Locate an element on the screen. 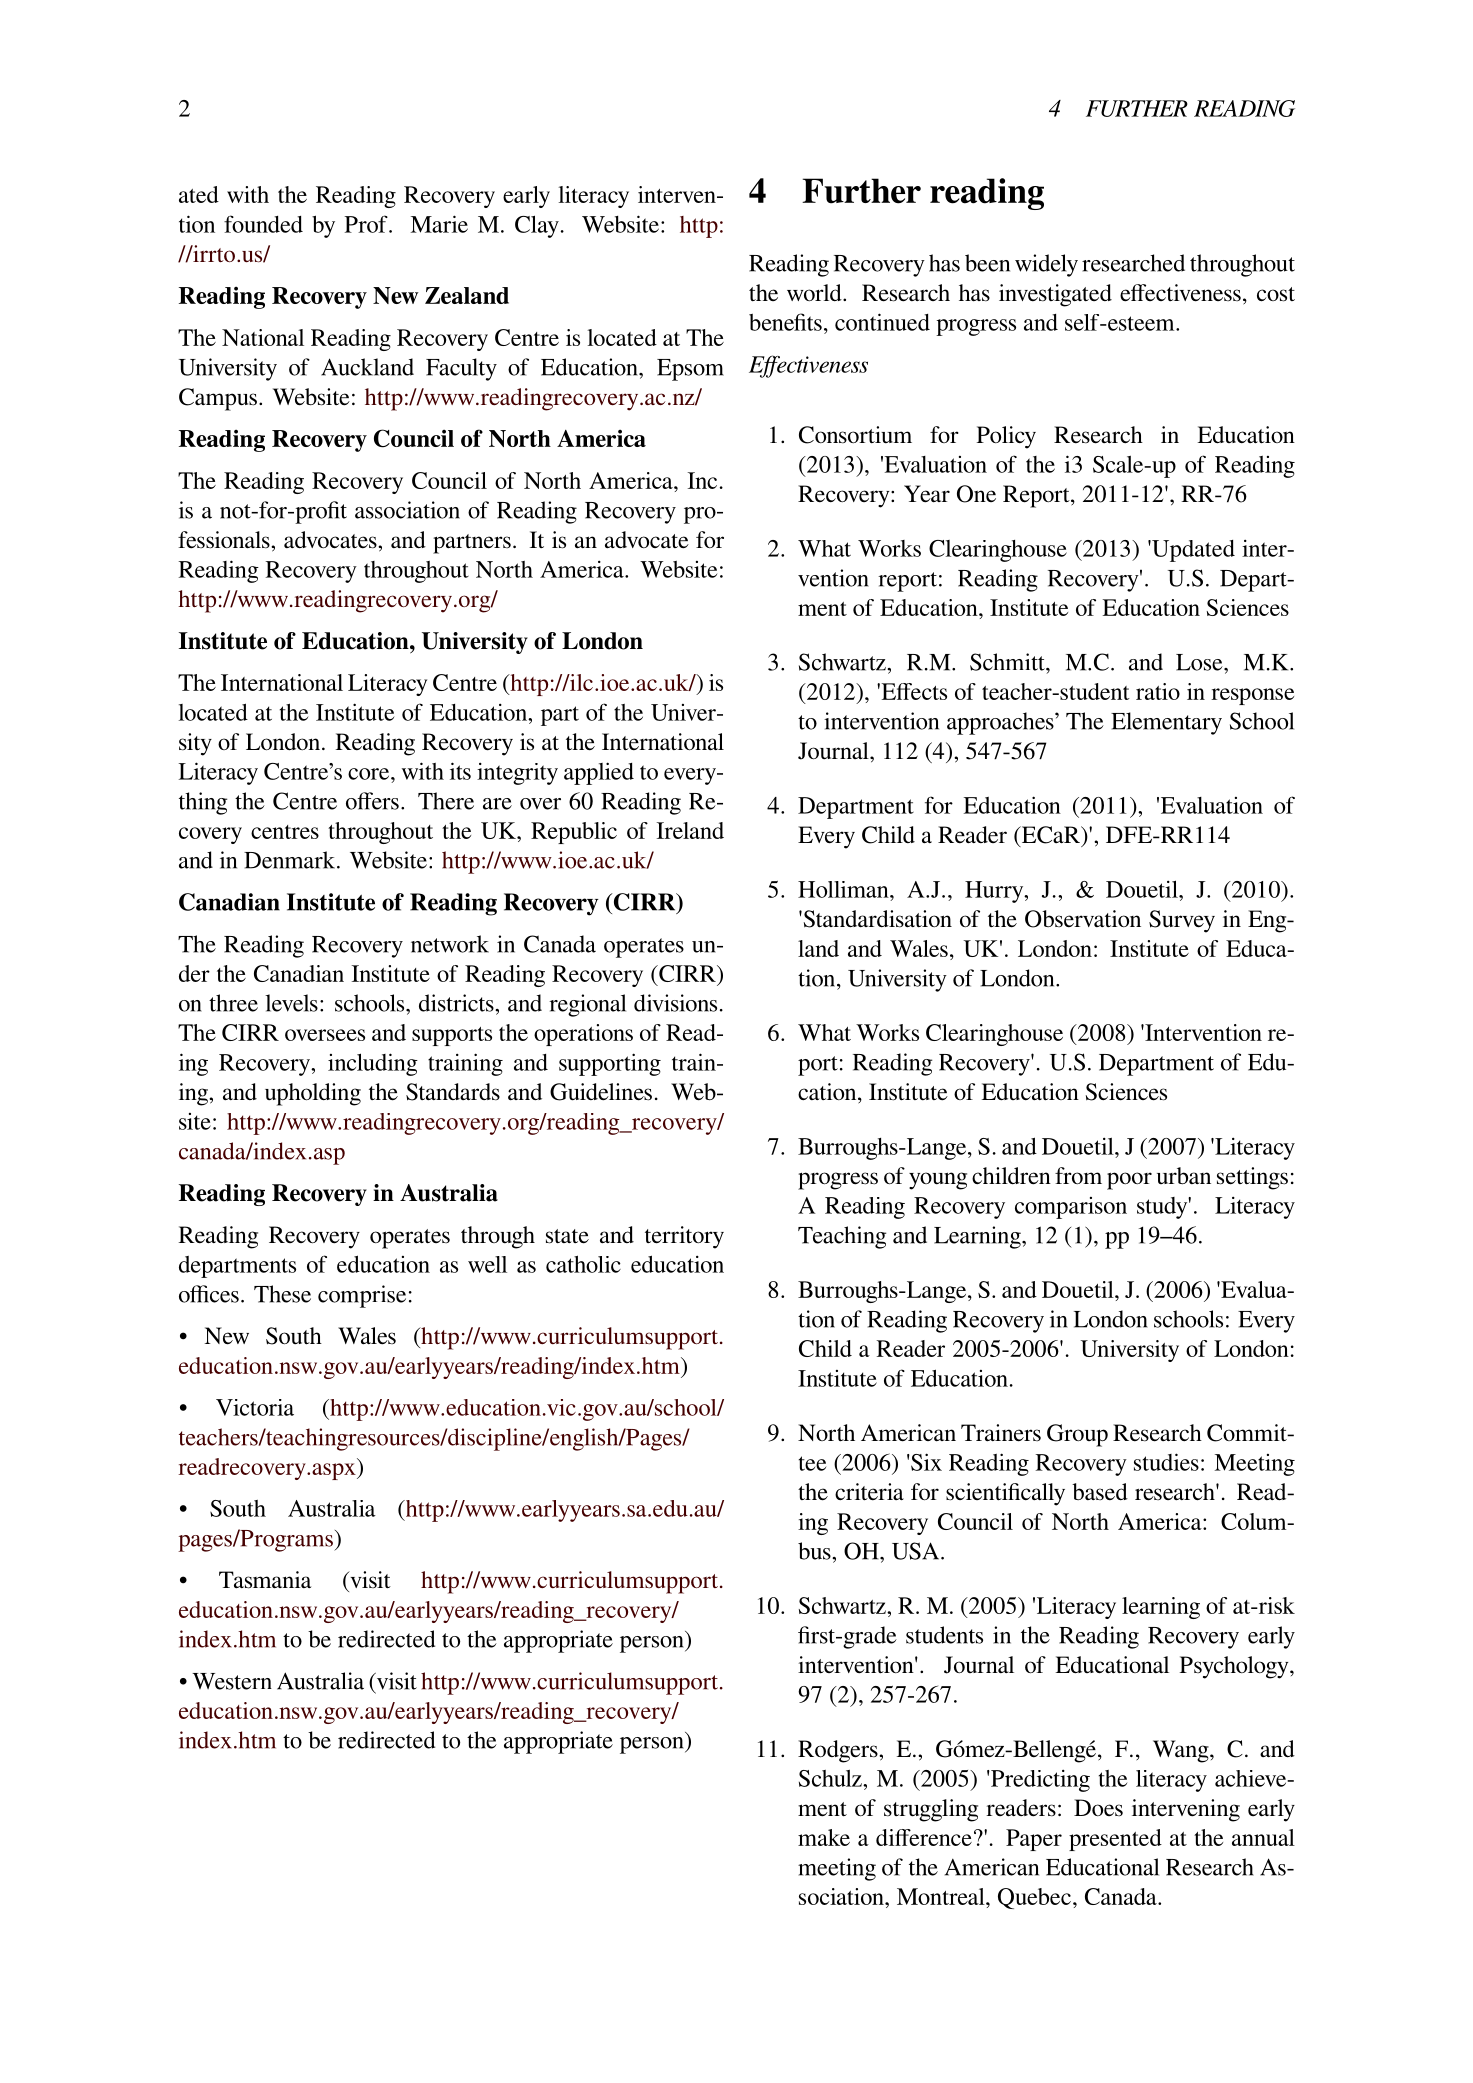 This screenshot has width=1473, height=2083. territory is located at coordinates (684, 1237).
